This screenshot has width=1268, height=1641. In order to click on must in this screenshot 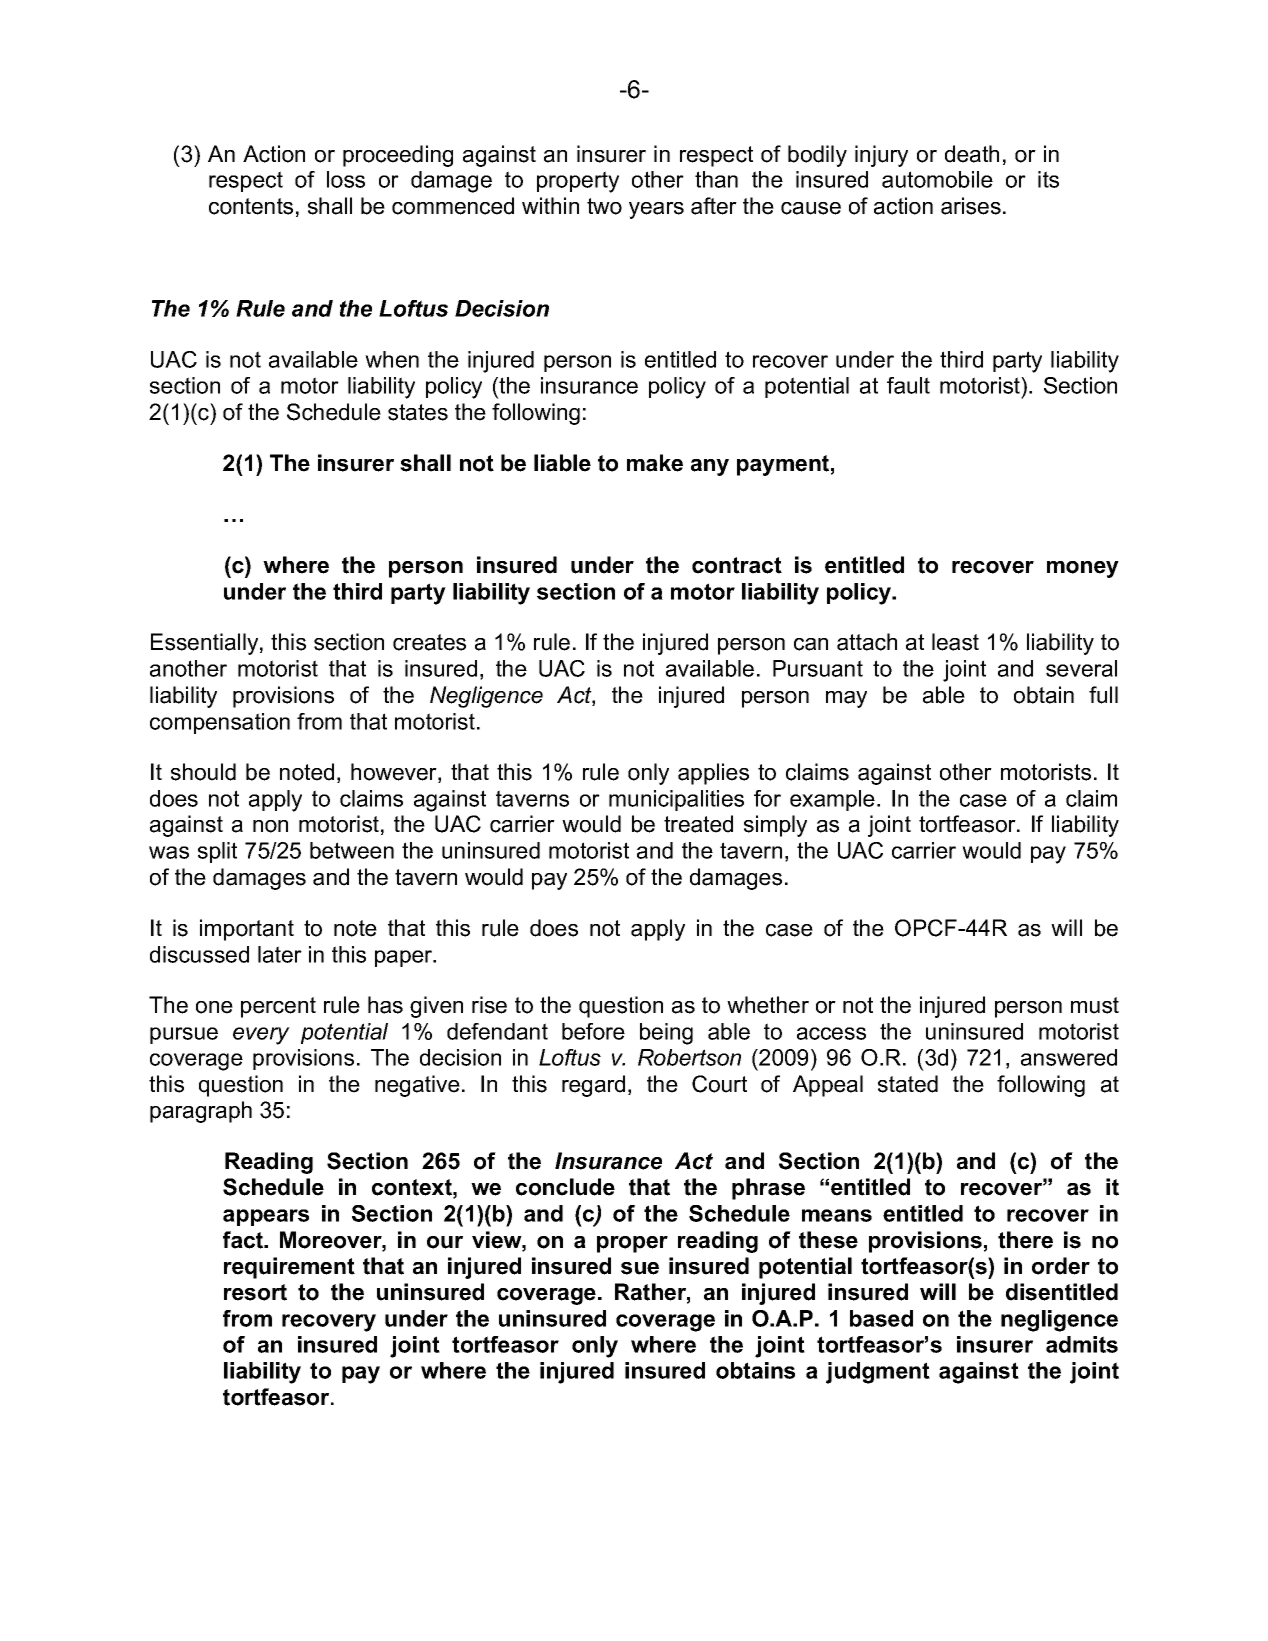, I will do `click(1095, 1005)`.
